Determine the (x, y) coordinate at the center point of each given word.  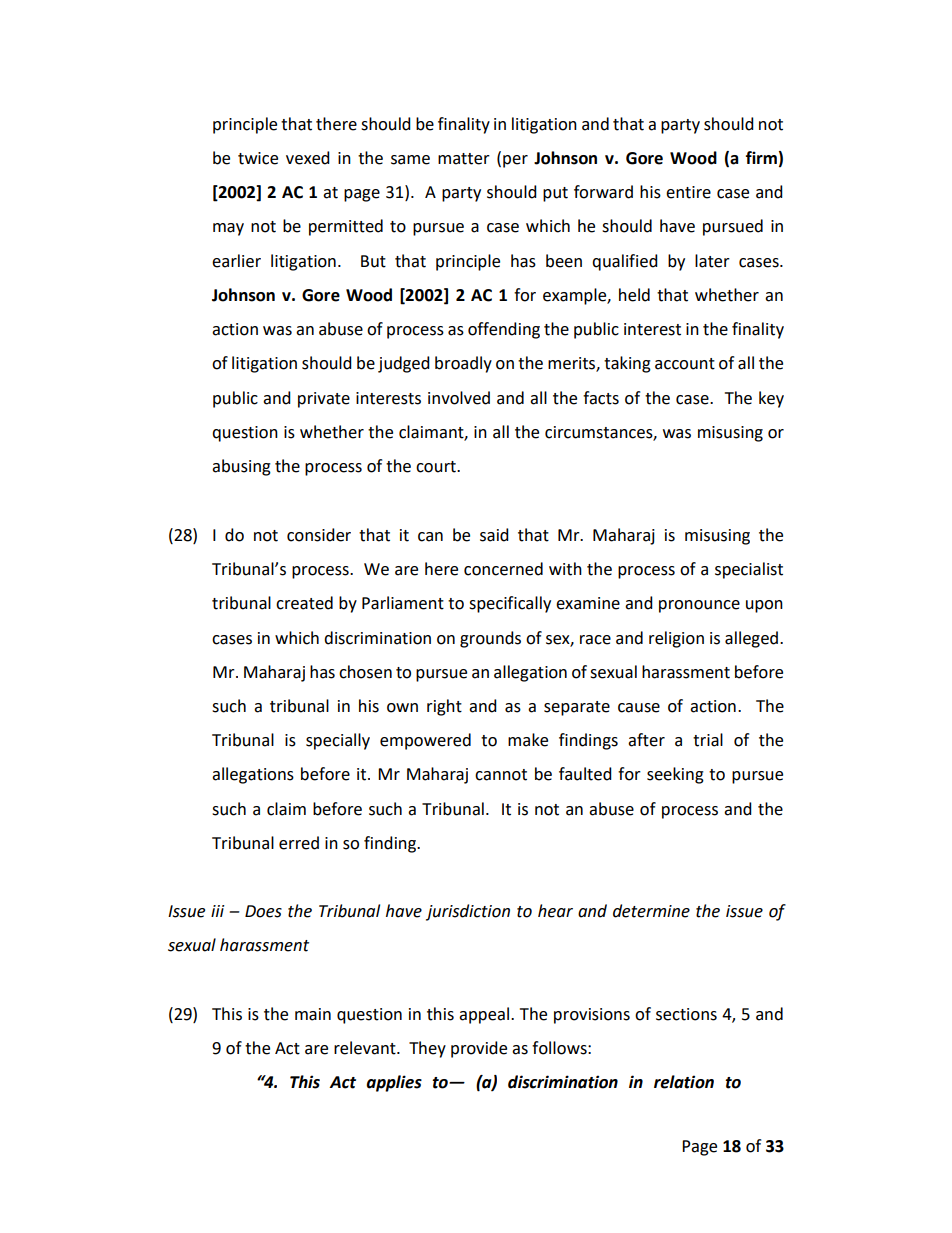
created (304, 603)
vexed (308, 158)
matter (464, 159)
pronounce (699, 606)
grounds (490, 639)
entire (688, 192)
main (313, 1014)
